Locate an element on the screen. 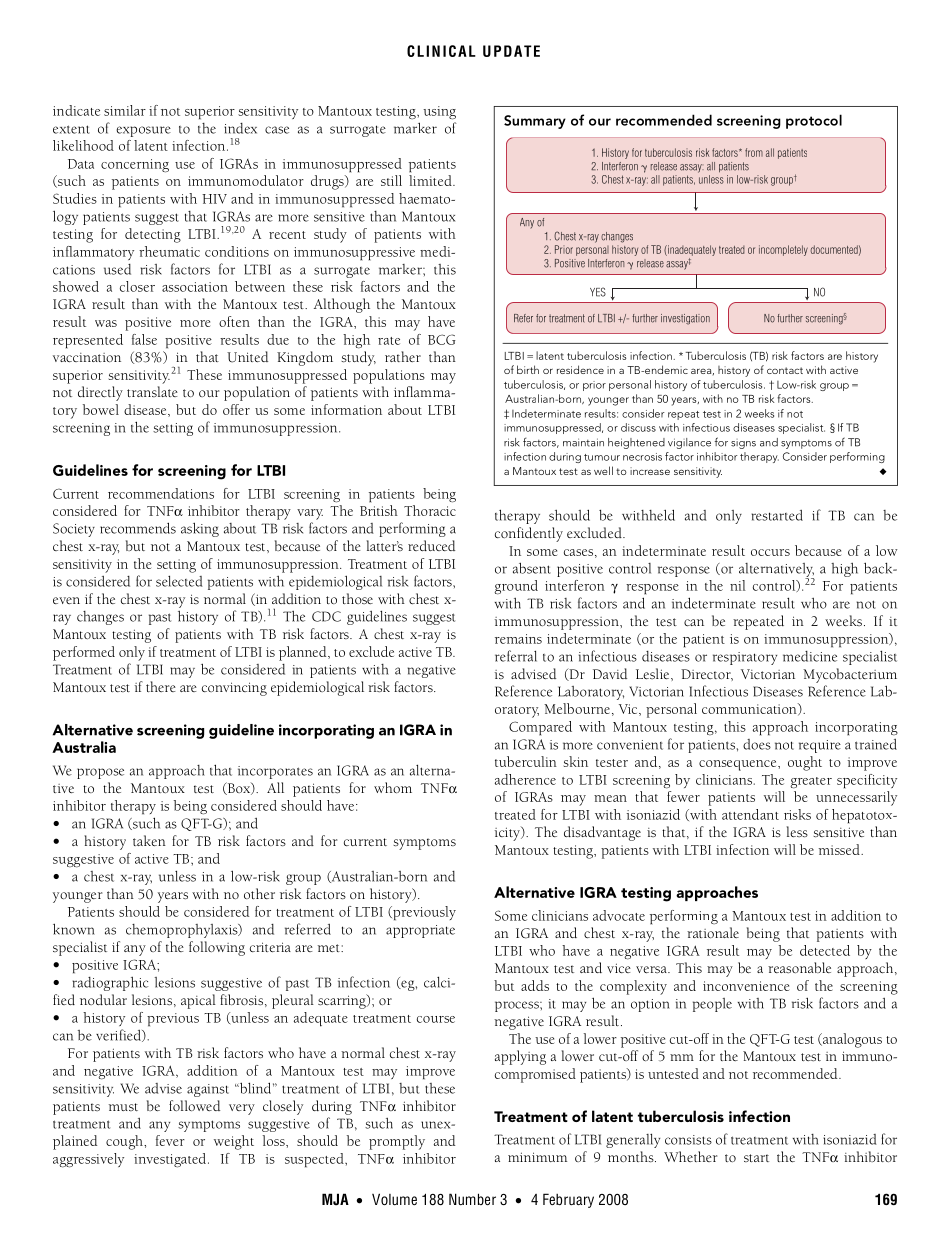 The image size is (952, 1248). using is located at coordinates (439, 113).
